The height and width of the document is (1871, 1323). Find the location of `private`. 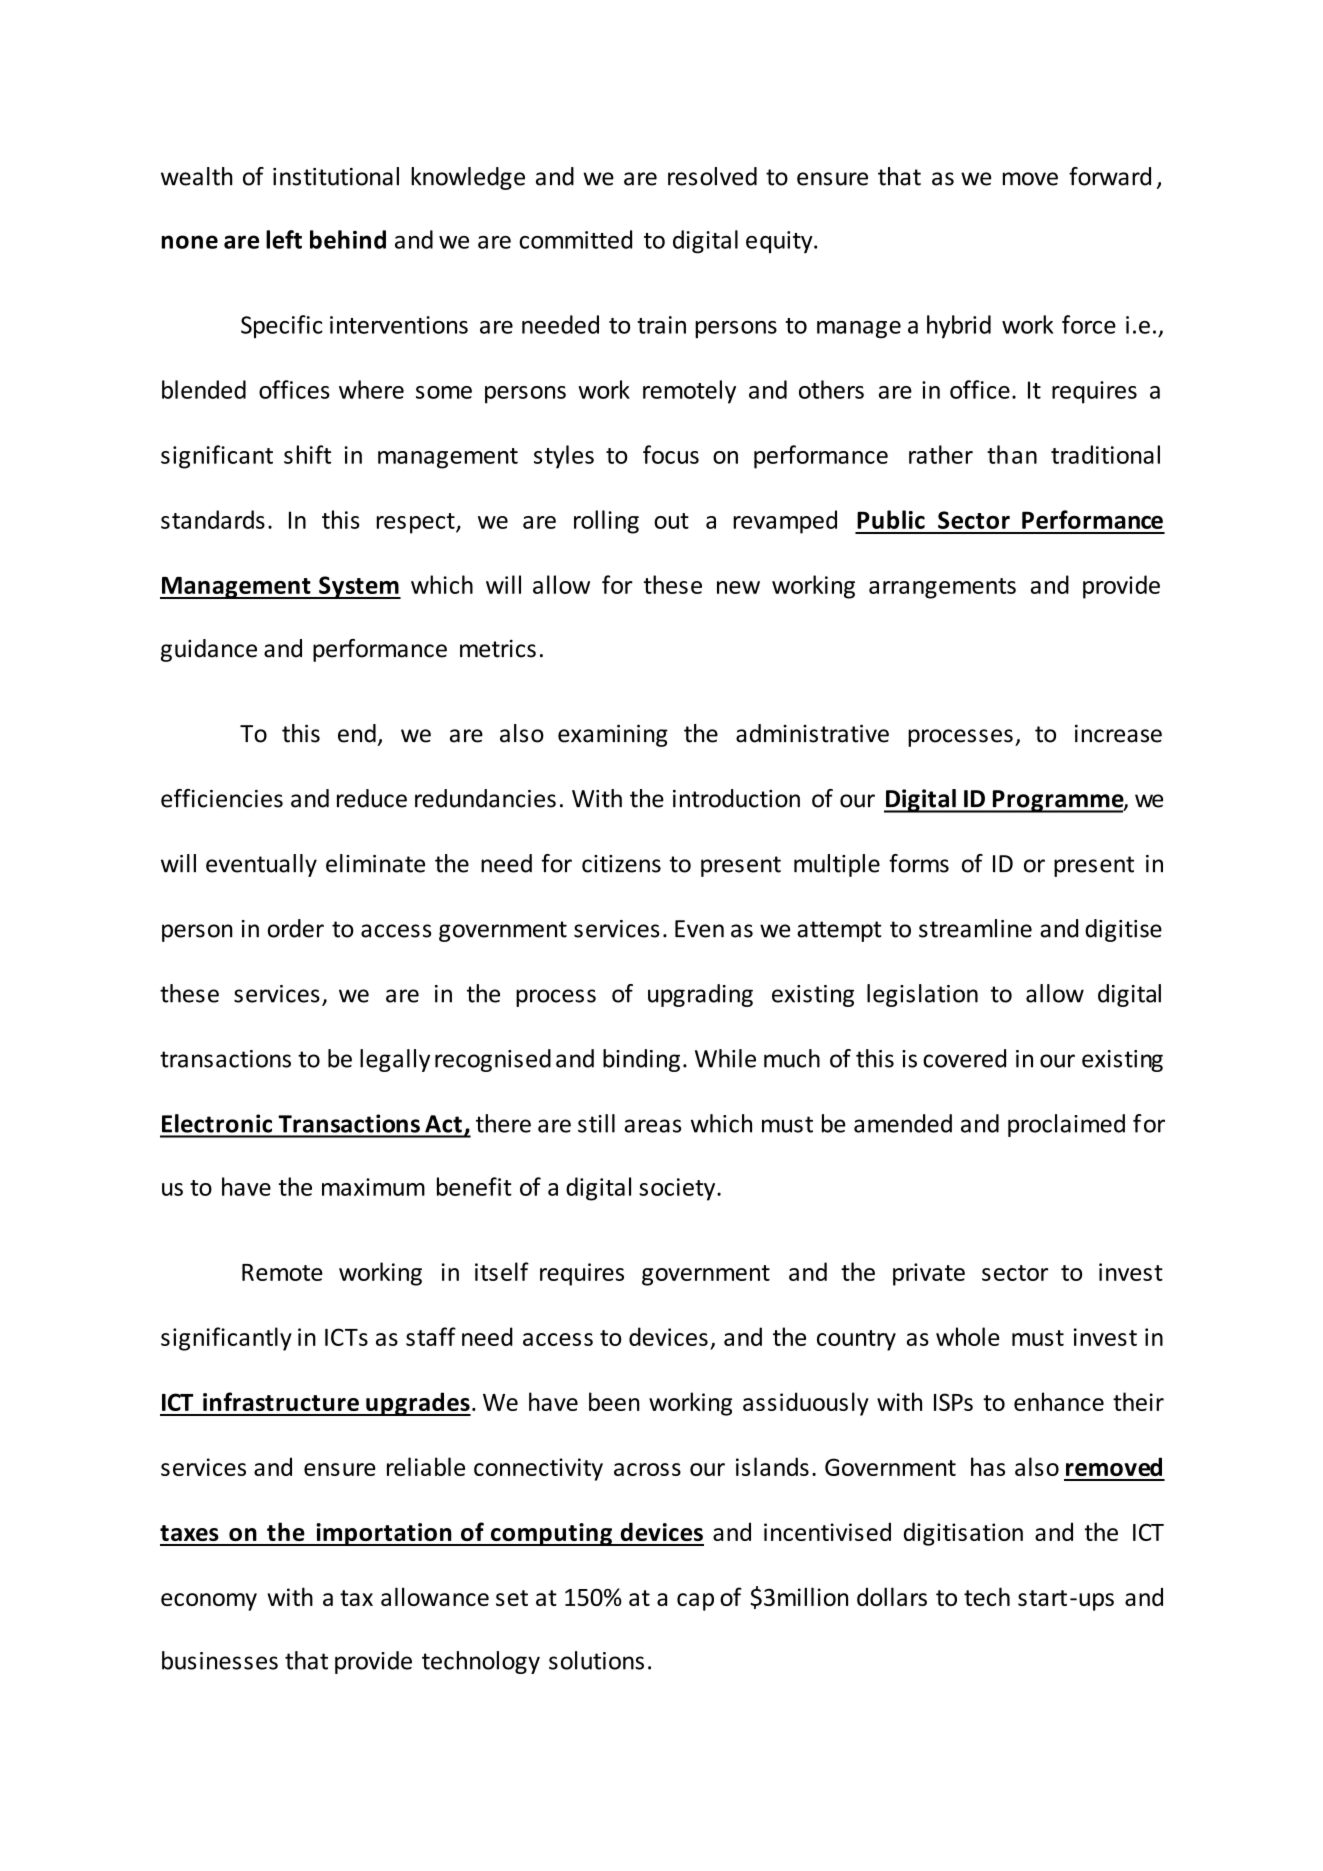

private is located at coordinates (929, 1274).
